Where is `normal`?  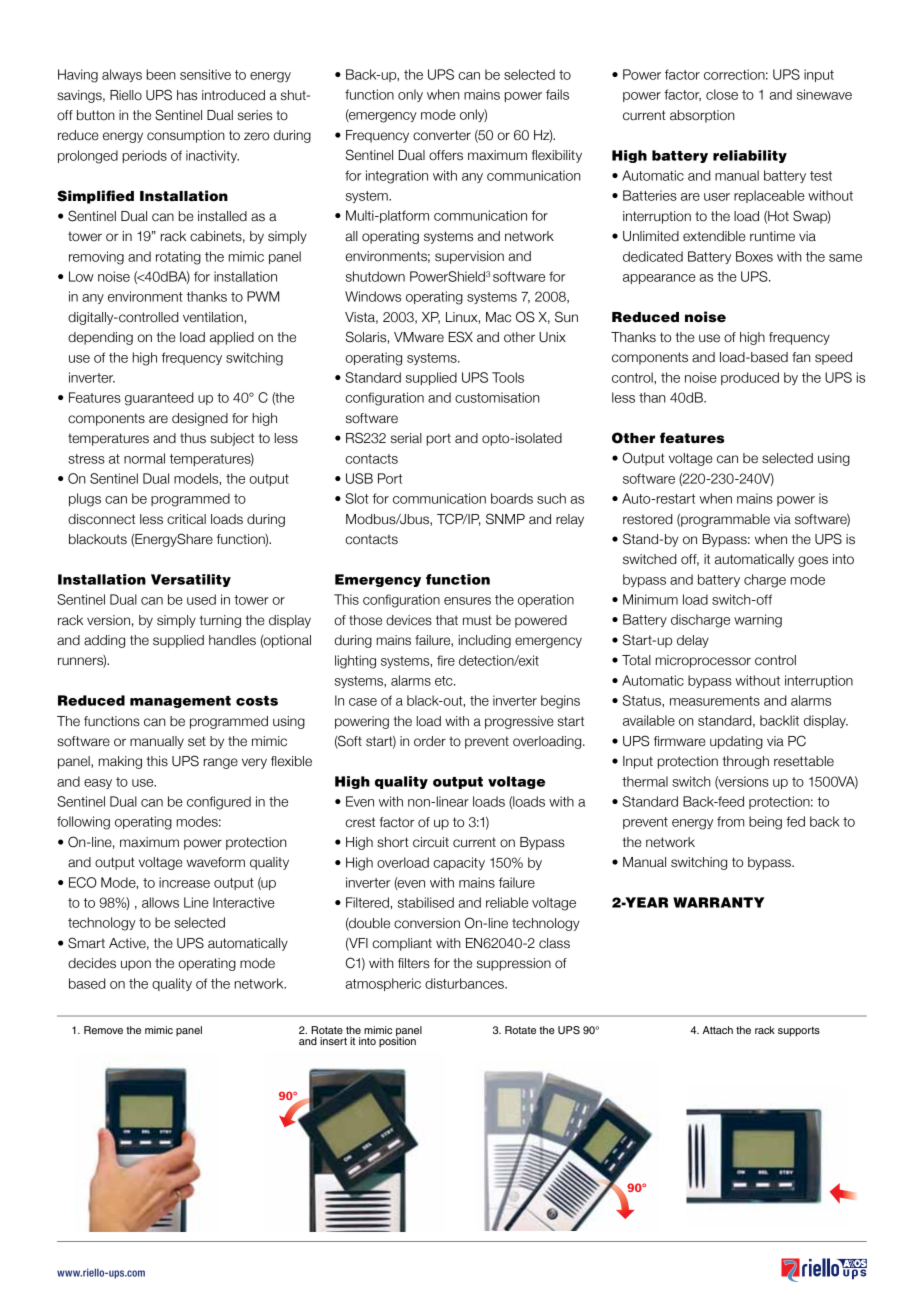 normal is located at coordinates (144, 458).
